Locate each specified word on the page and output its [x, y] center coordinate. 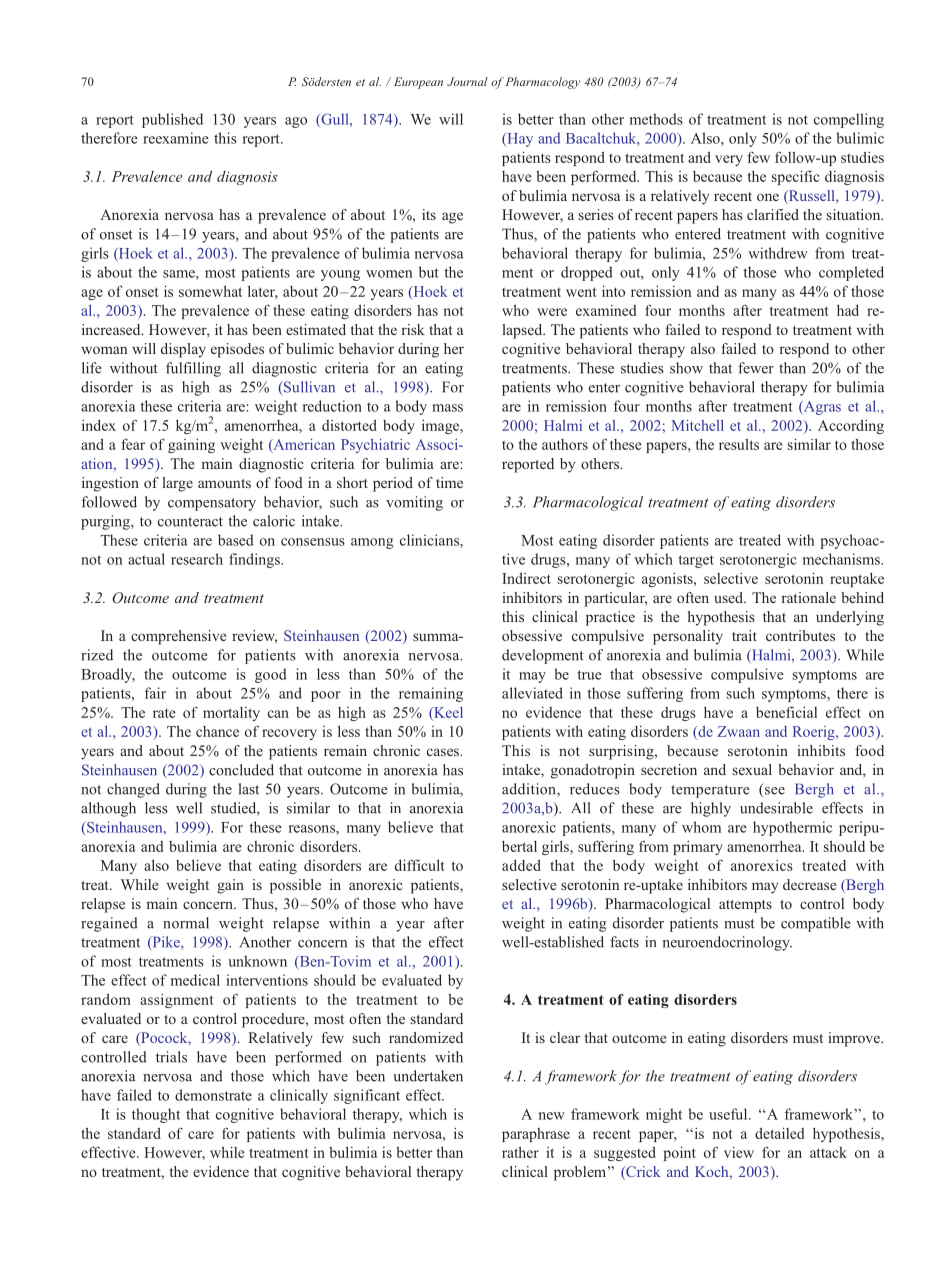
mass [447, 408]
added [521, 865]
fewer [756, 368]
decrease [809, 884]
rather [520, 1152]
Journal [467, 81]
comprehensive [178, 637]
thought [156, 1115]
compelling [849, 120]
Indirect [526, 578]
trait [744, 635]
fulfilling [193, 369]
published [172, 120]
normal [186, 923]
